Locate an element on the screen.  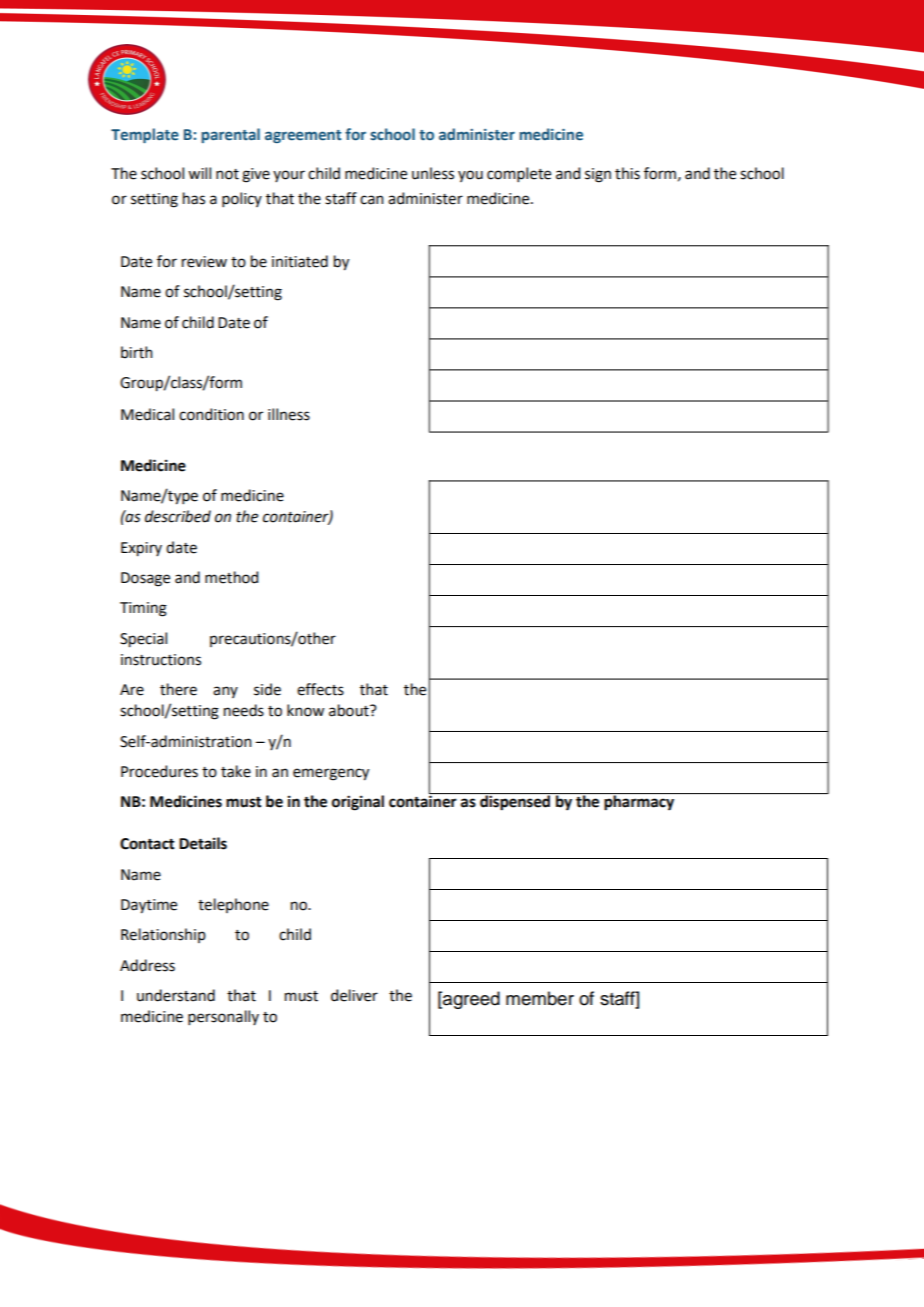
original is located at coordinates (358, 803).
